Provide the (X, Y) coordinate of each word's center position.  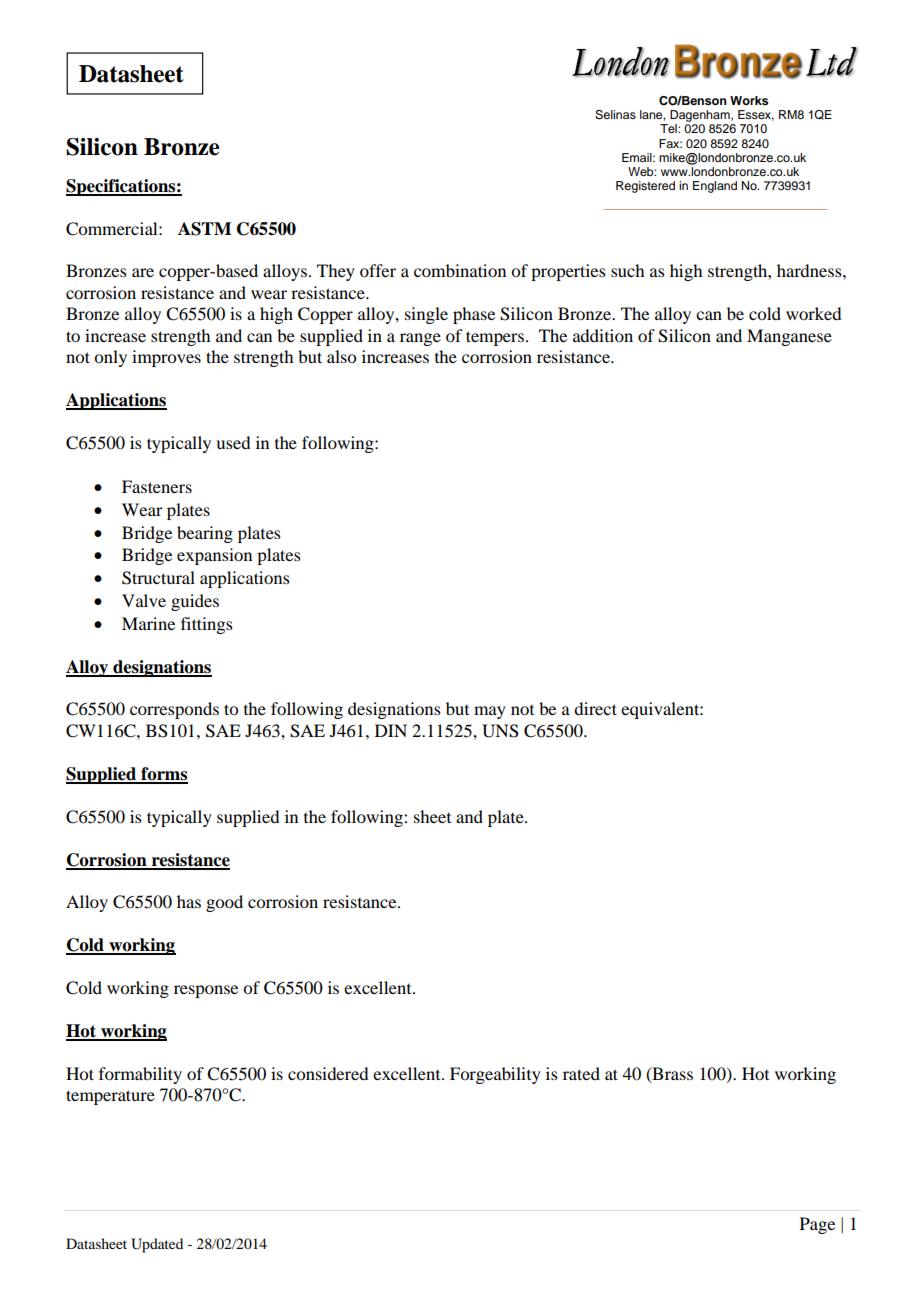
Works (749, 100)
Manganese (789, 337)
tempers (495, 338)
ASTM (204, 229)
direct (595, 708)
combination (460, 270)
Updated (157, 1245)
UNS (500, 731)
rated (581, 1073)
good (224, 903)
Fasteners (157, 486)
